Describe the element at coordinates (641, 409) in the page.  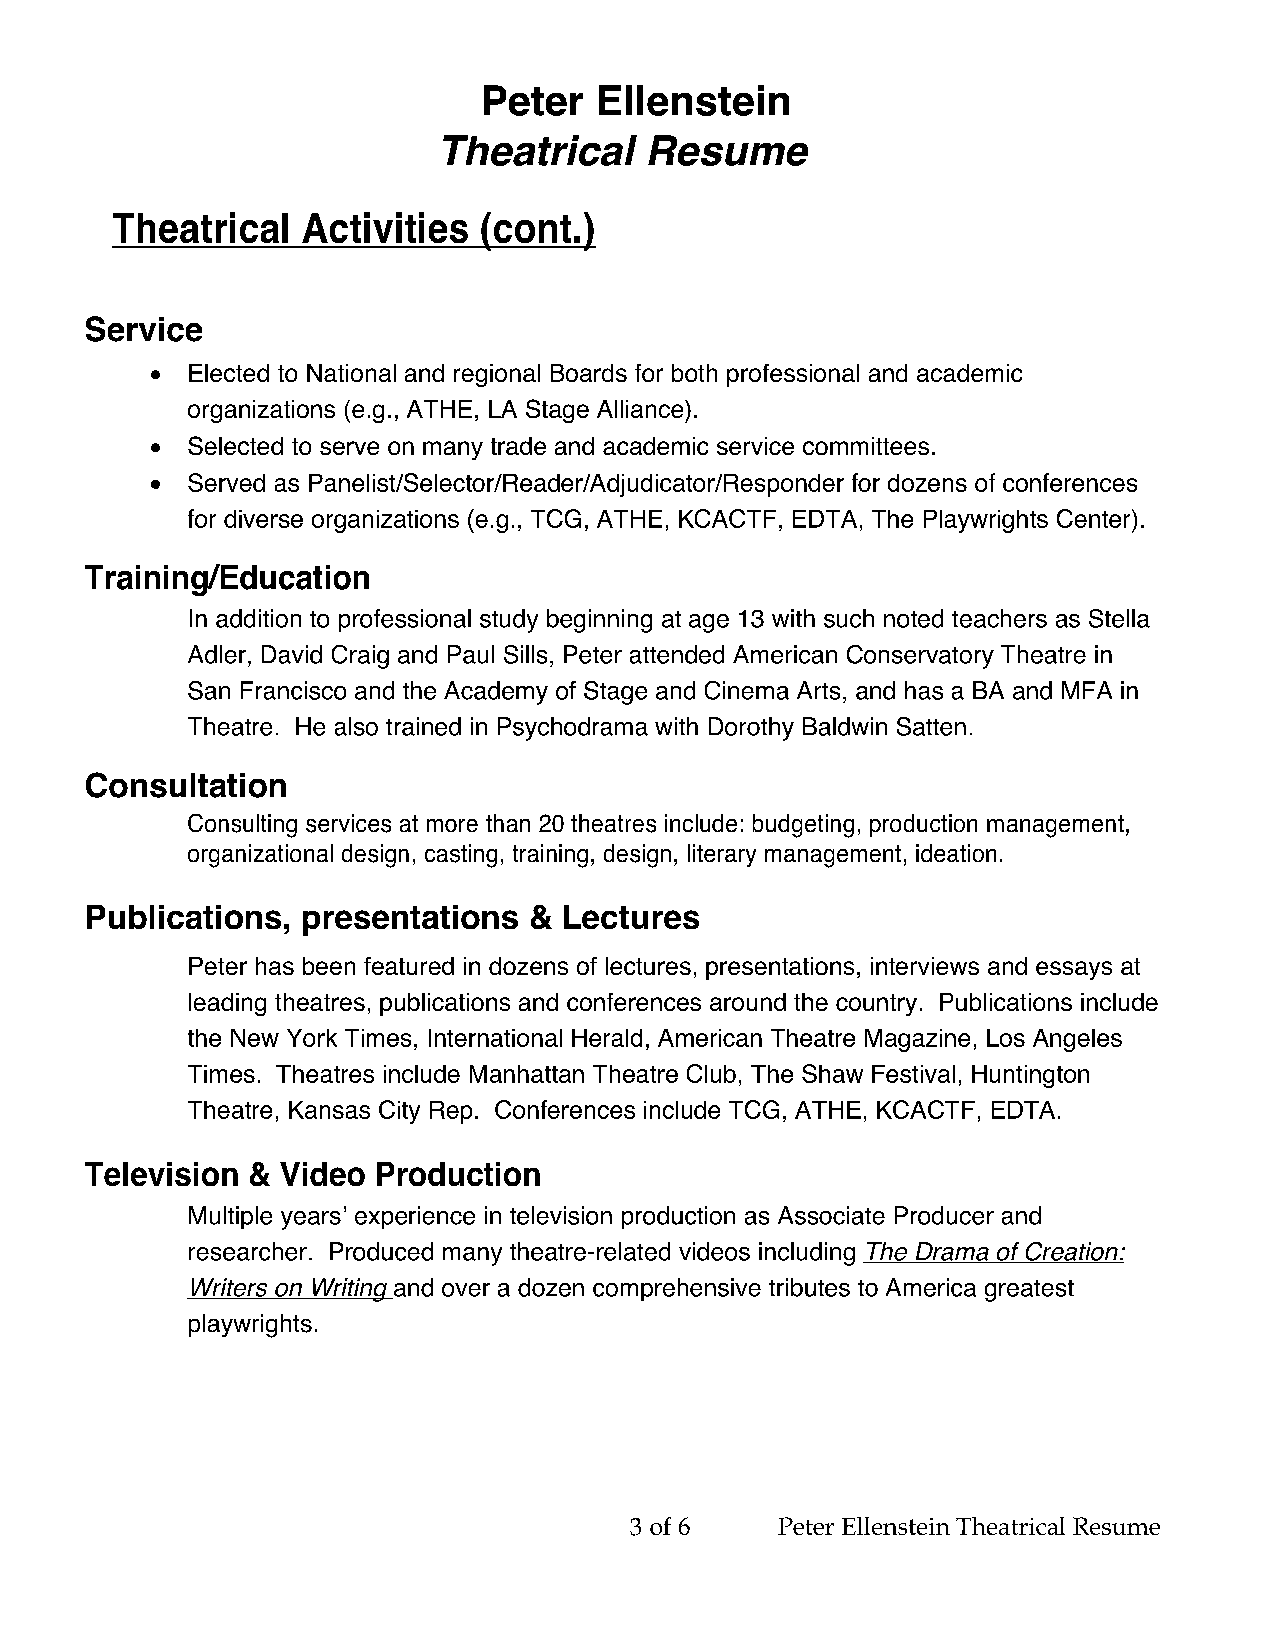
I see `Alliance` at that location.
